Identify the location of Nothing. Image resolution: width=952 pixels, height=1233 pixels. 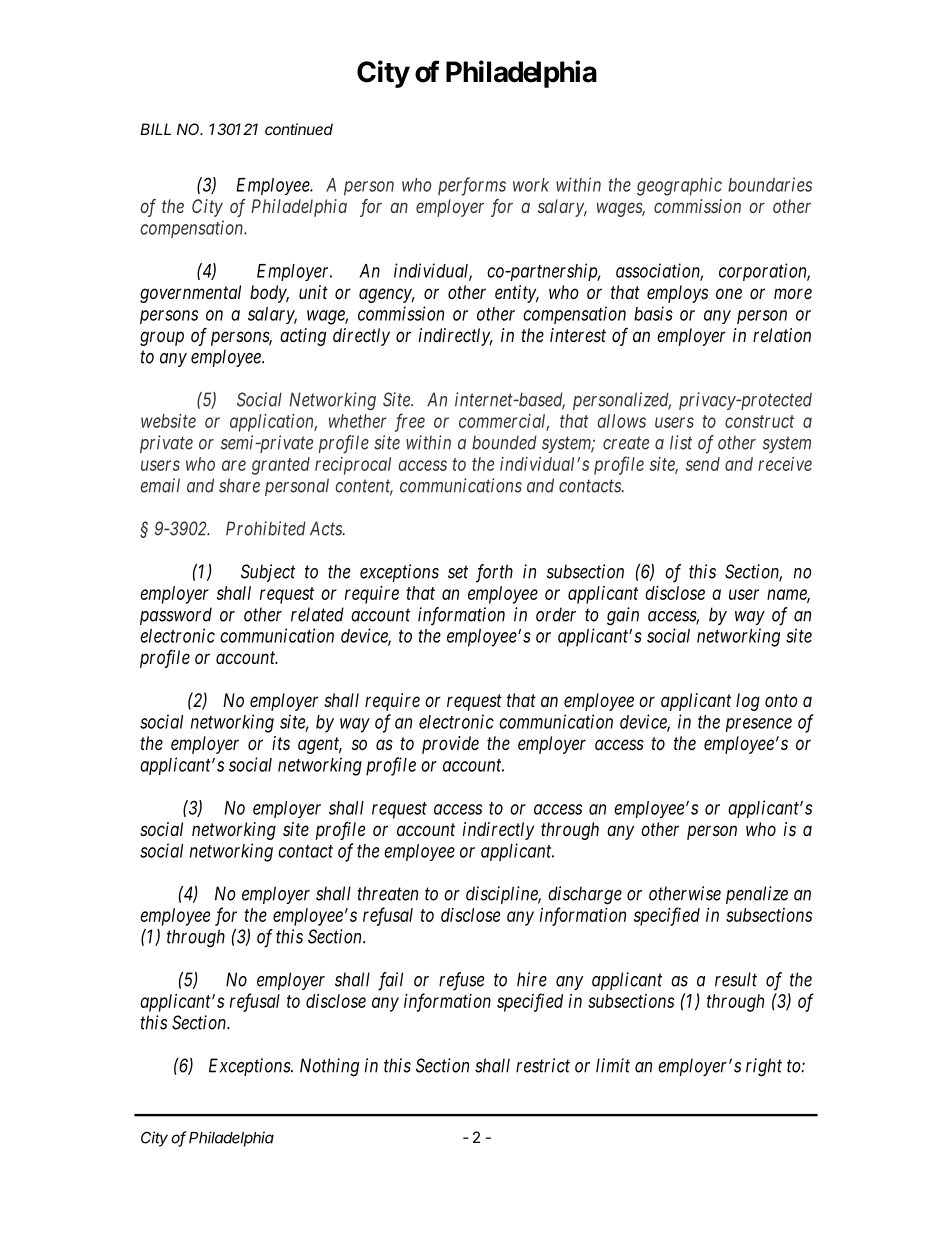
(329, 1067).
